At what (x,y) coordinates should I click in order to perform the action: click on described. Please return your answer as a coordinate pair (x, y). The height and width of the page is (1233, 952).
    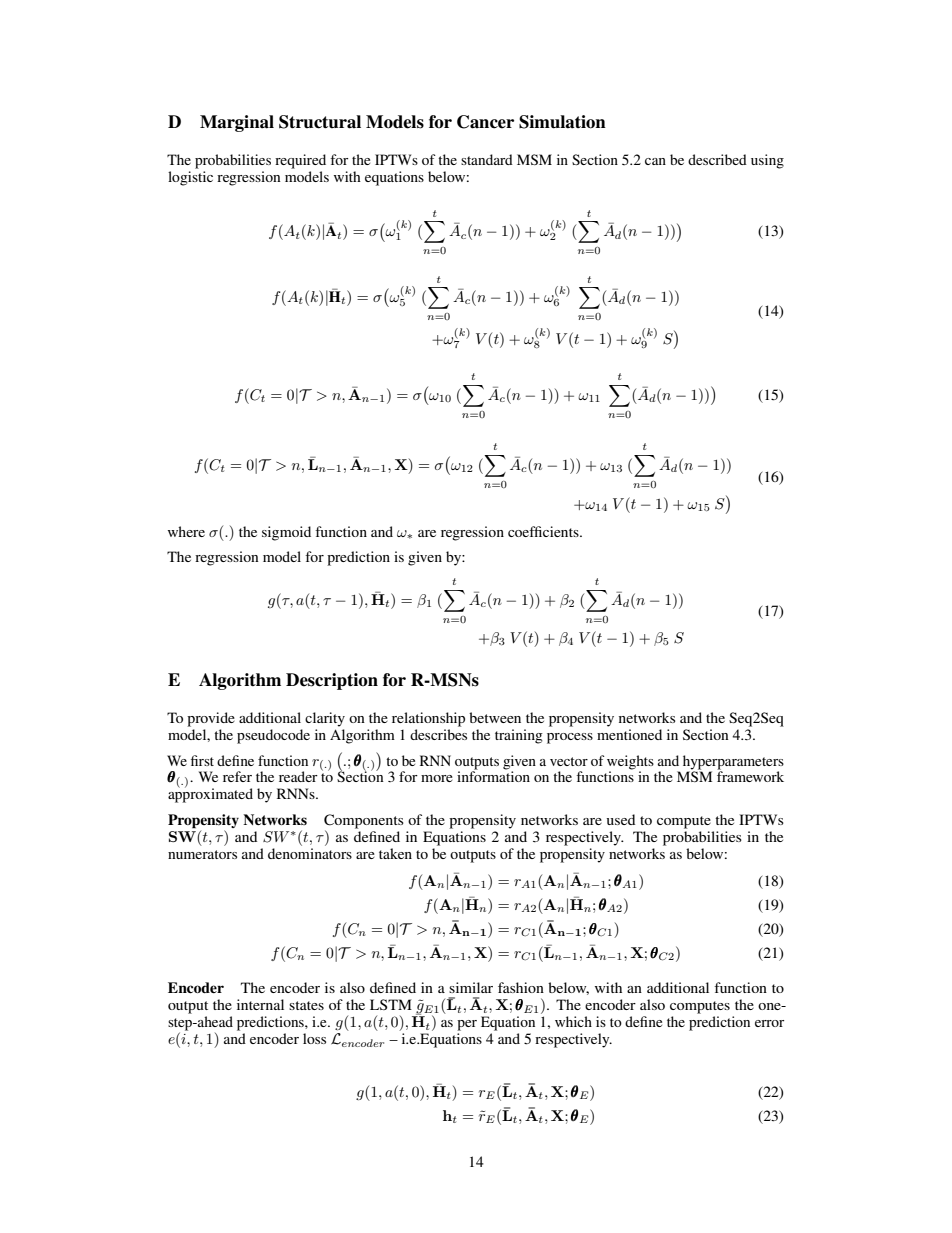
    Looking at the image, I should click on (717, 159).
